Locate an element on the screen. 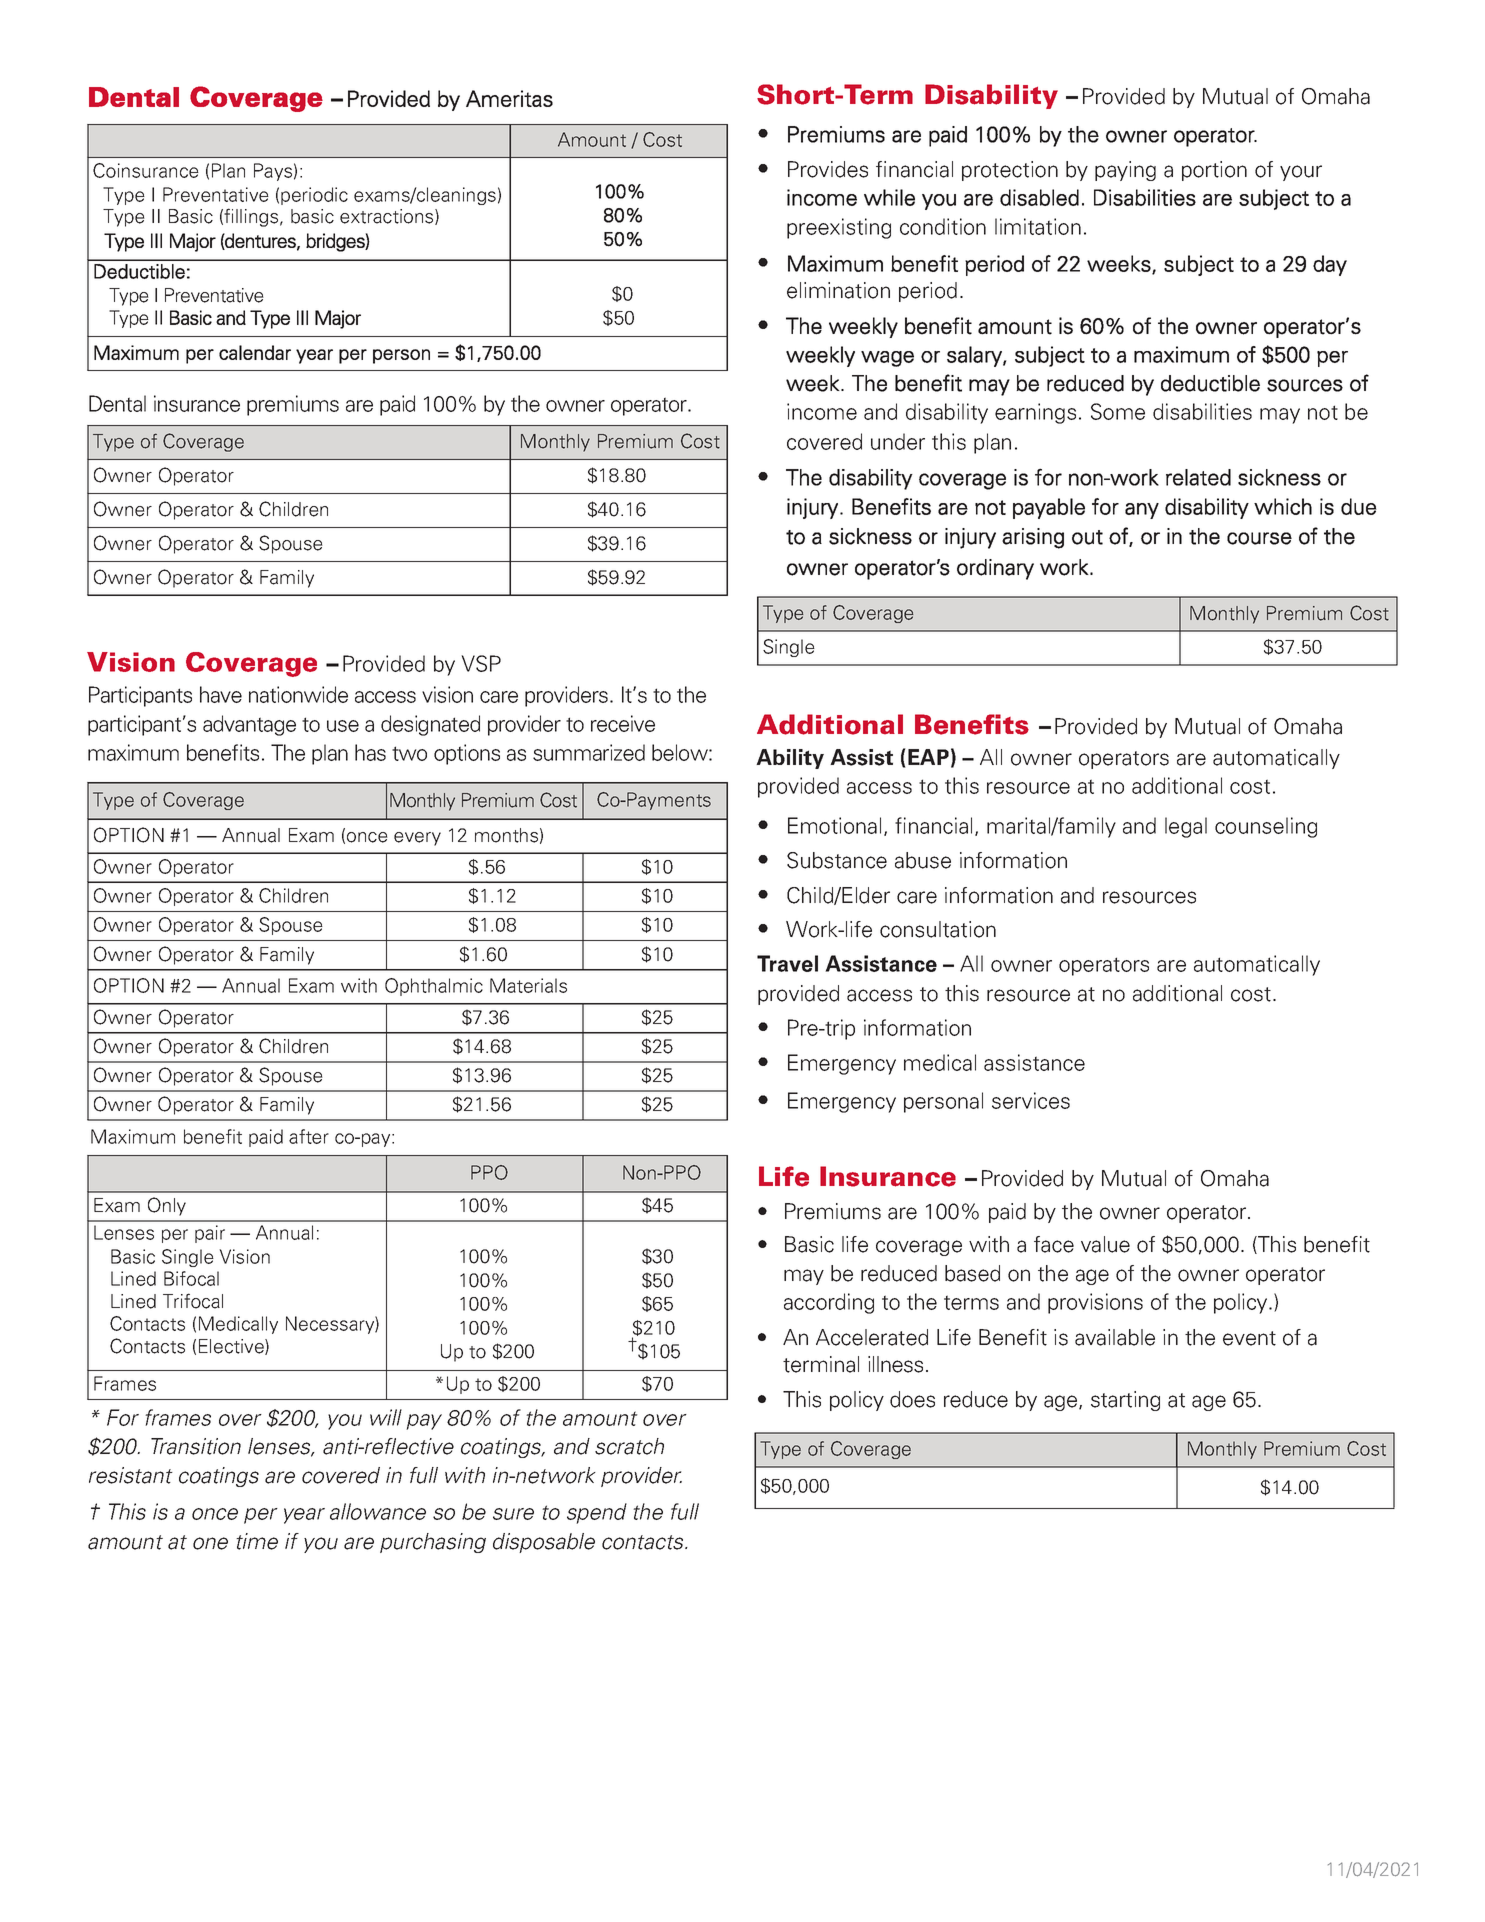 This screenshot has height=1922, width=1485. starting is located at coordinates (1125, 1401).
